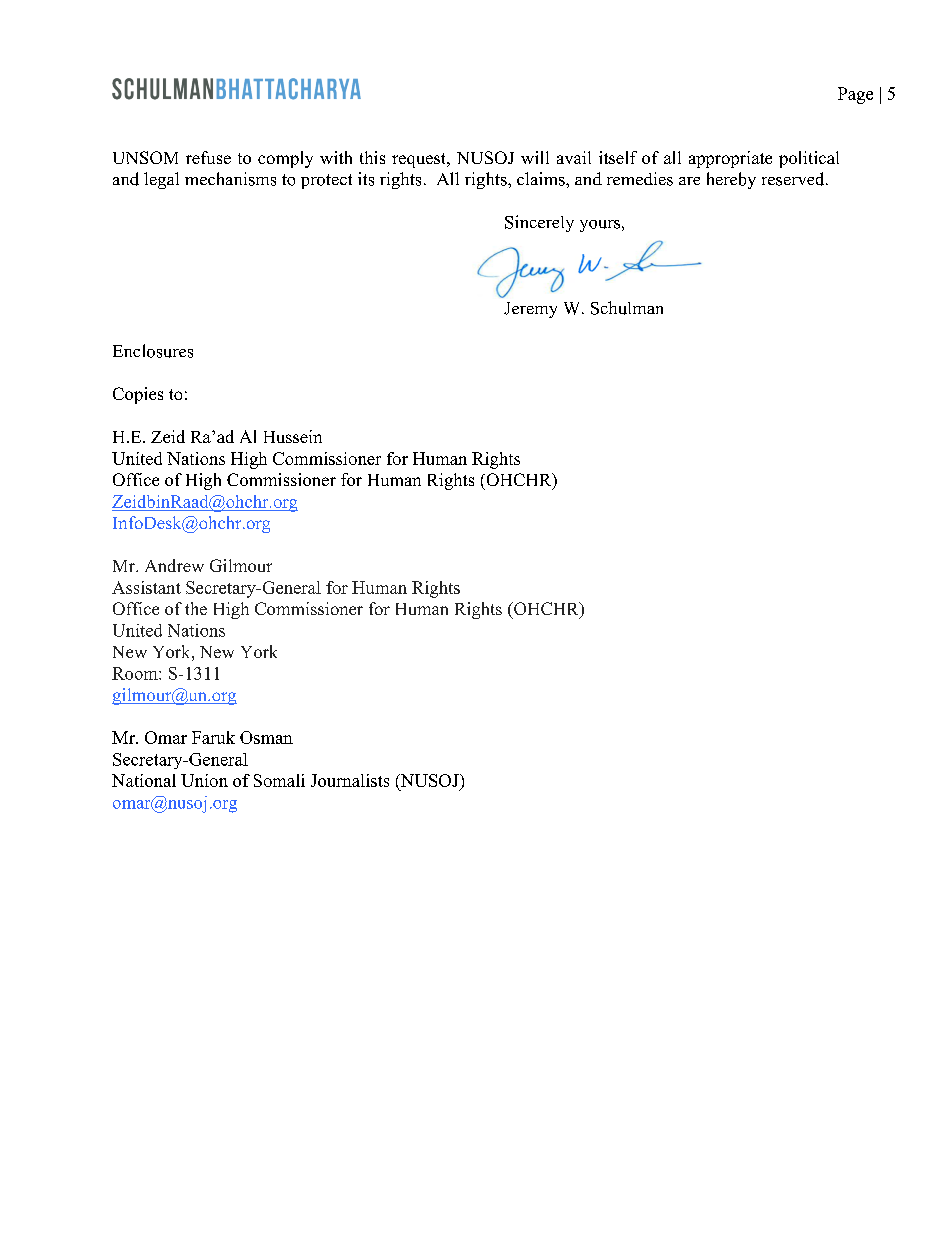 The image size is (952, 1233). I want to click on Sincerely, so click(539, 223).
